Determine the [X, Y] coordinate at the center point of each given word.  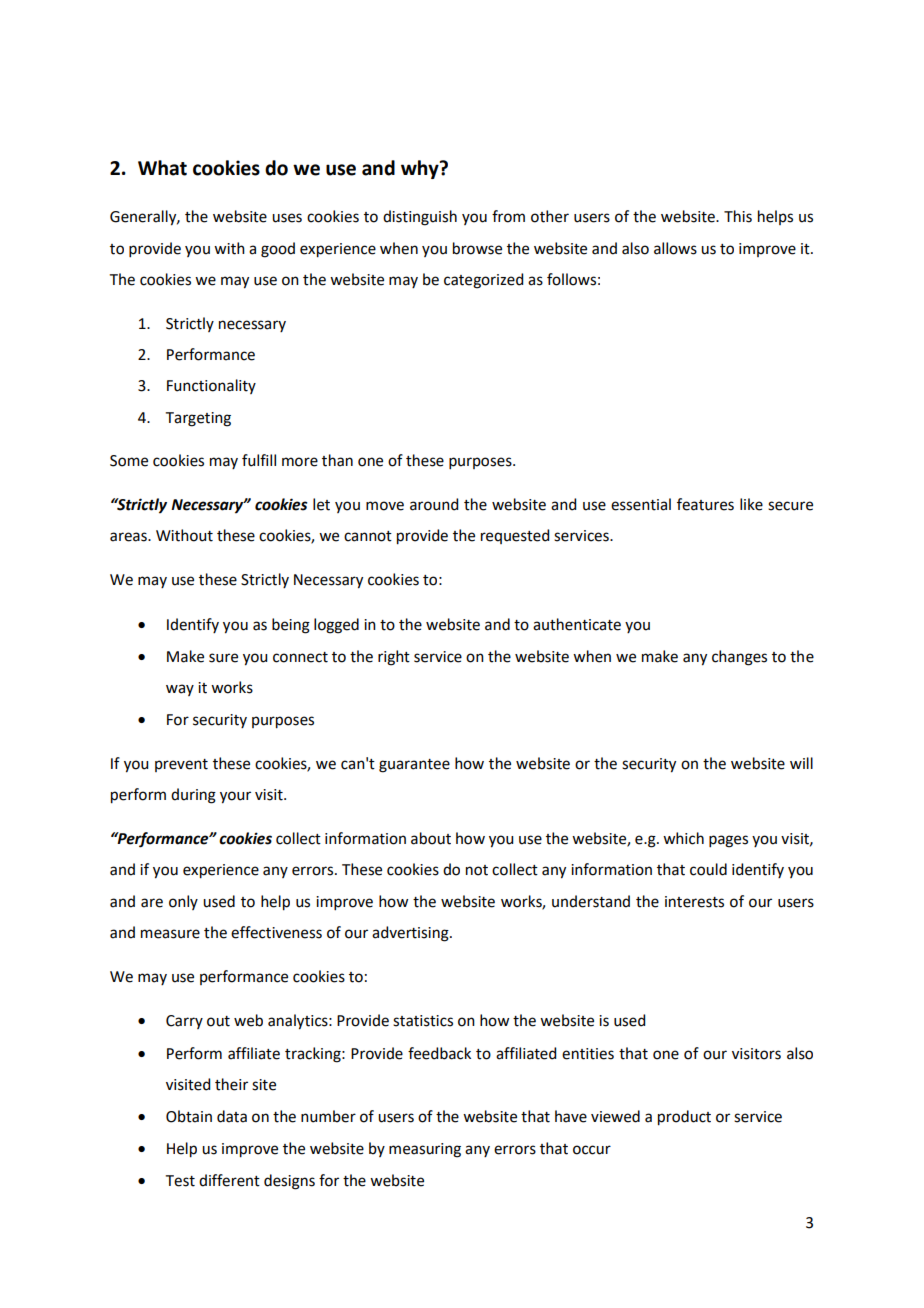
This [738, 216]
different [229, 1180]
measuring [425, 1150]
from [508, 216]
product [684, 1118]
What [162, 168]
